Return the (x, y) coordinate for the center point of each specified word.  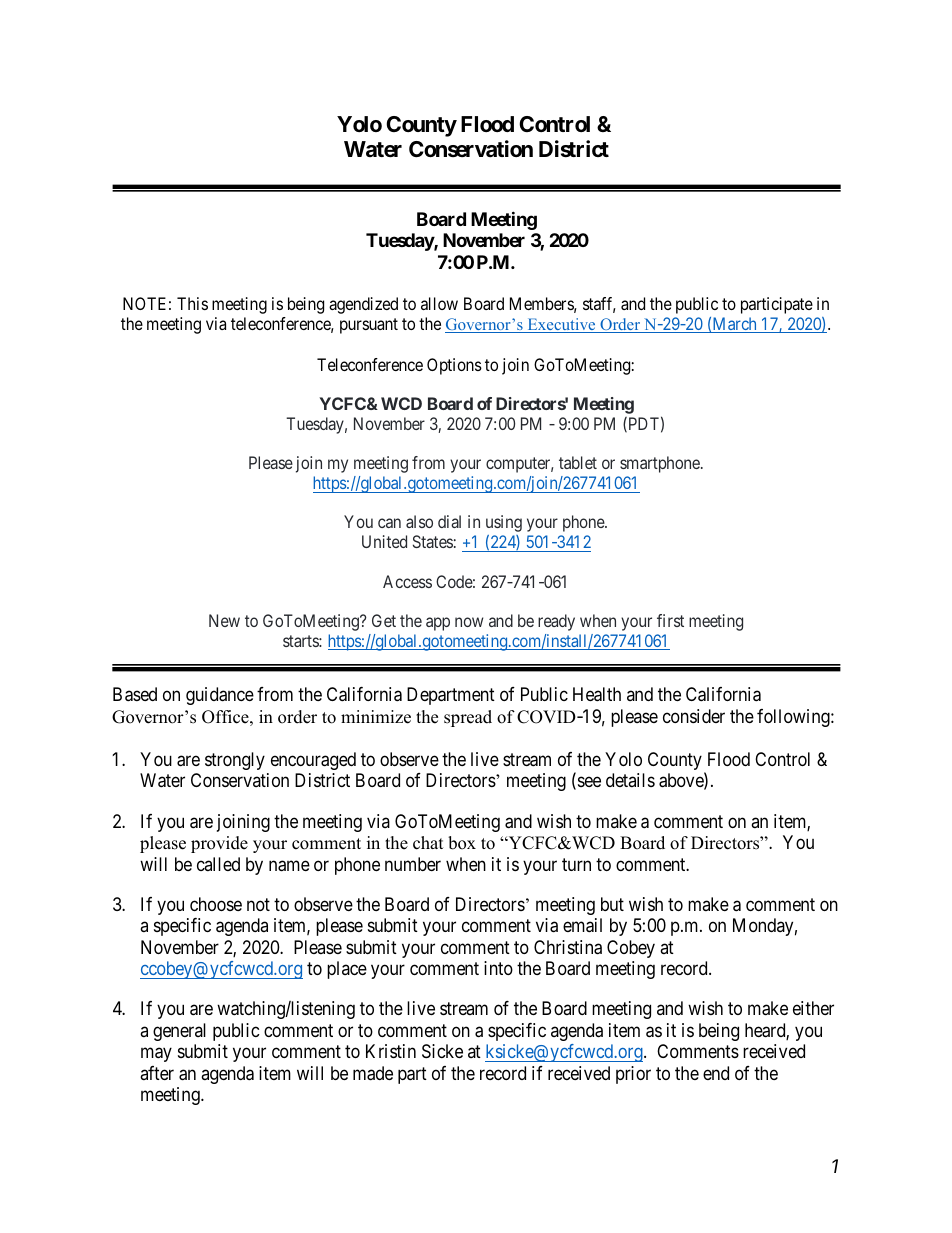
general (179, 1032)
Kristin (391, 1051)
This (192, 303)
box (462, 843)
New (224, 620)
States (433, 541)
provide (219, 844)
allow (439, 303)
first (670, 620)
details (630, 780)
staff (599, 305)
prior (633, 1075)
